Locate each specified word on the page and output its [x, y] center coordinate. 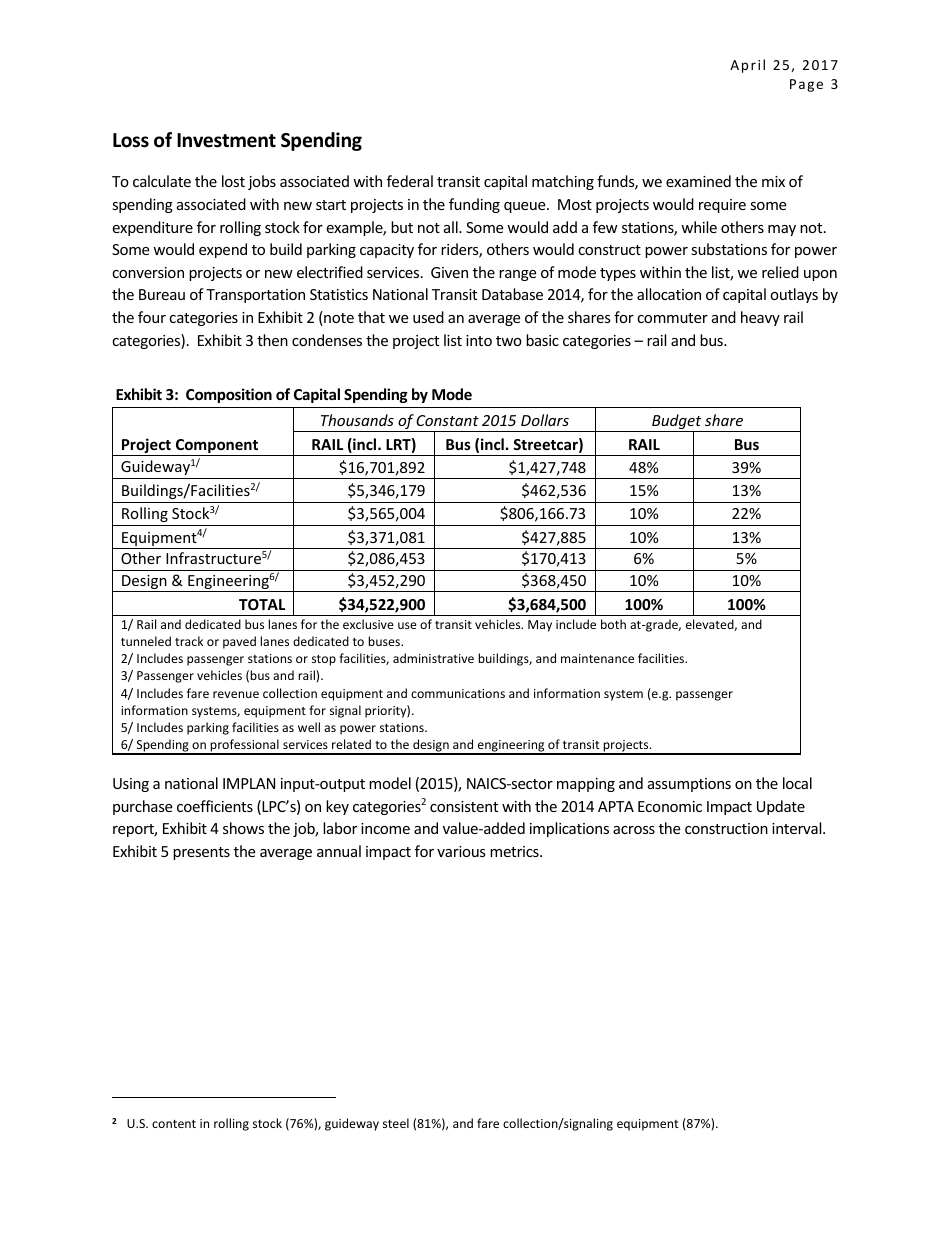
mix [773, 181]
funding [474, 205]
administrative [433, 658]
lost [233, 181]
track [189, 641]
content [174, 1124]
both [613, 624]
